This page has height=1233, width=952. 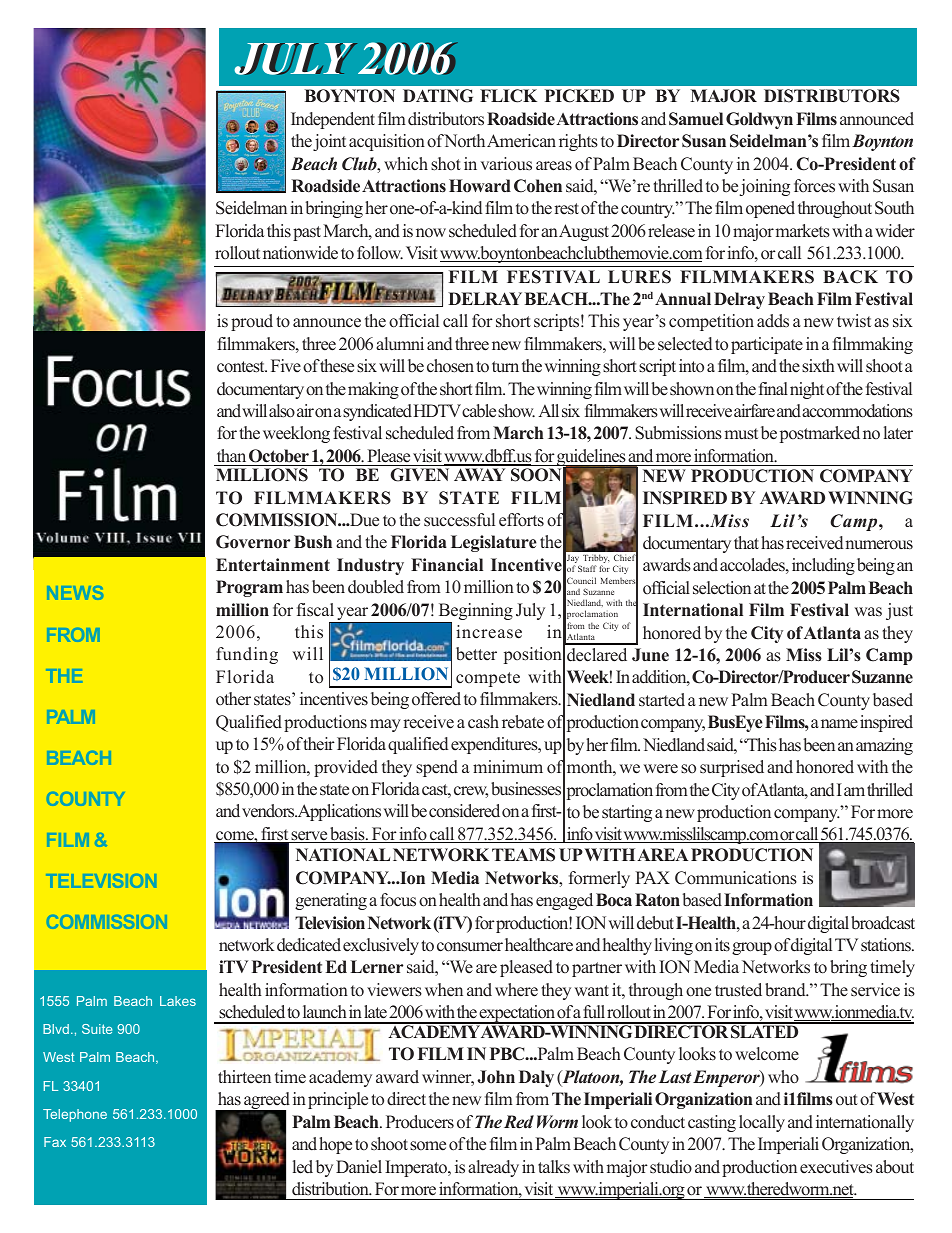 What do you see at coordinates (231, 455) in the page?
I see `than` at bounding box center [231, 455].
